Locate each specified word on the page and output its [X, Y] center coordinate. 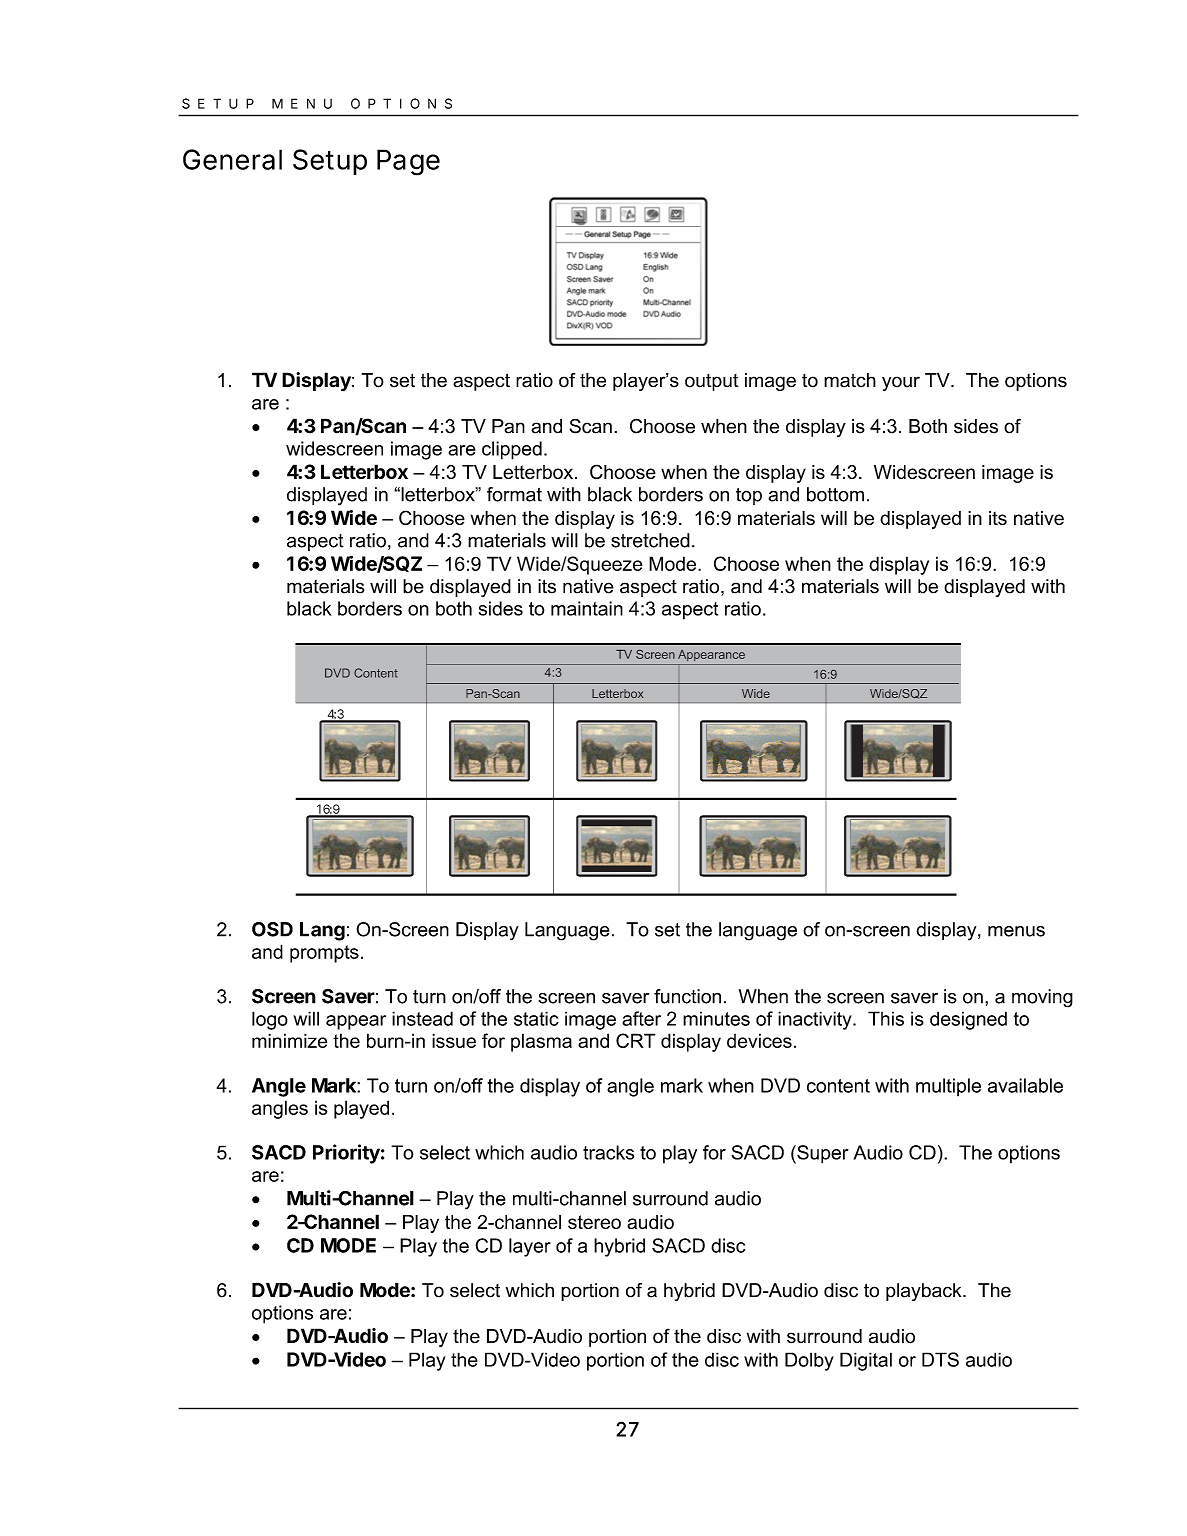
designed [968, 1020]
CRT [636, 1040]
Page [408, 162]
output [711, 382]
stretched [650, 540]
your [901, 383]
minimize [290, 1040]
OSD [272, 929]
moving [1042, 998]
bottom [835, 494]
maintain [587, 608]
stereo [594, 1222]
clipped [512, 450]
